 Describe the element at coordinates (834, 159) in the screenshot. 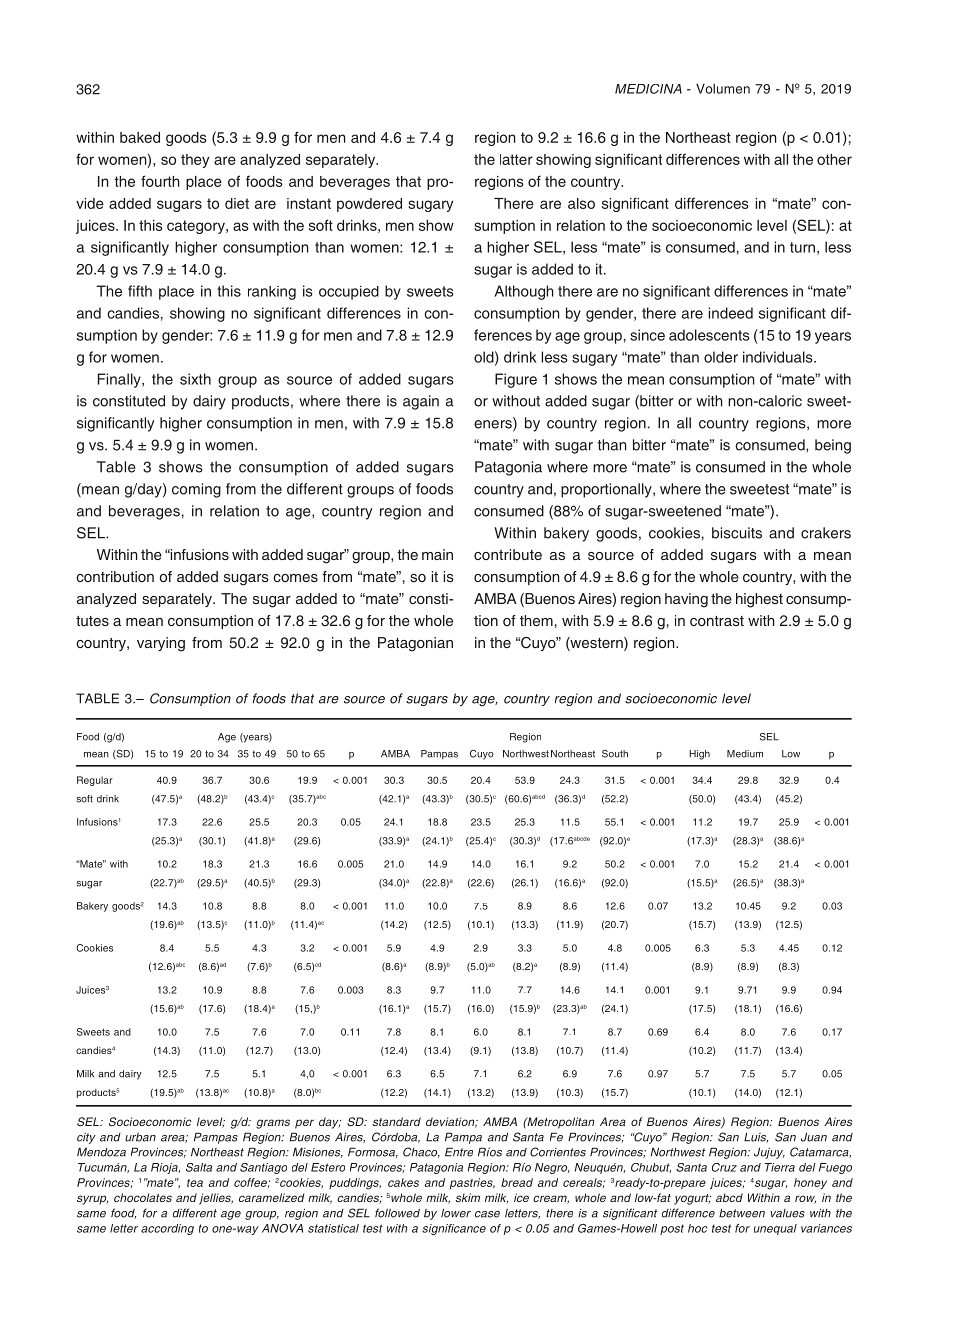

I see `other` at that location.
